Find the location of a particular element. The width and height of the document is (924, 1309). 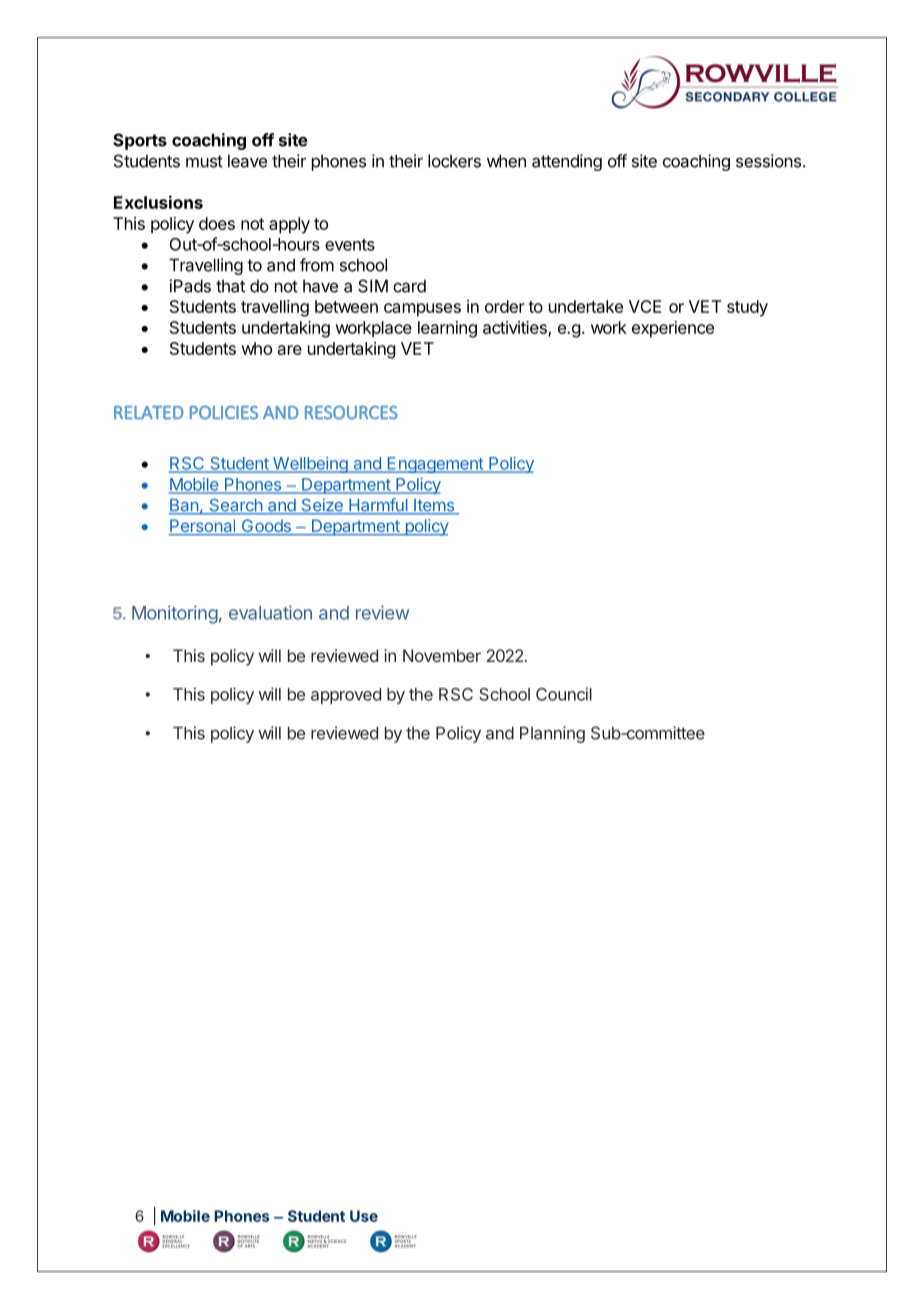

Planning is located at coordinates (552, 734).
